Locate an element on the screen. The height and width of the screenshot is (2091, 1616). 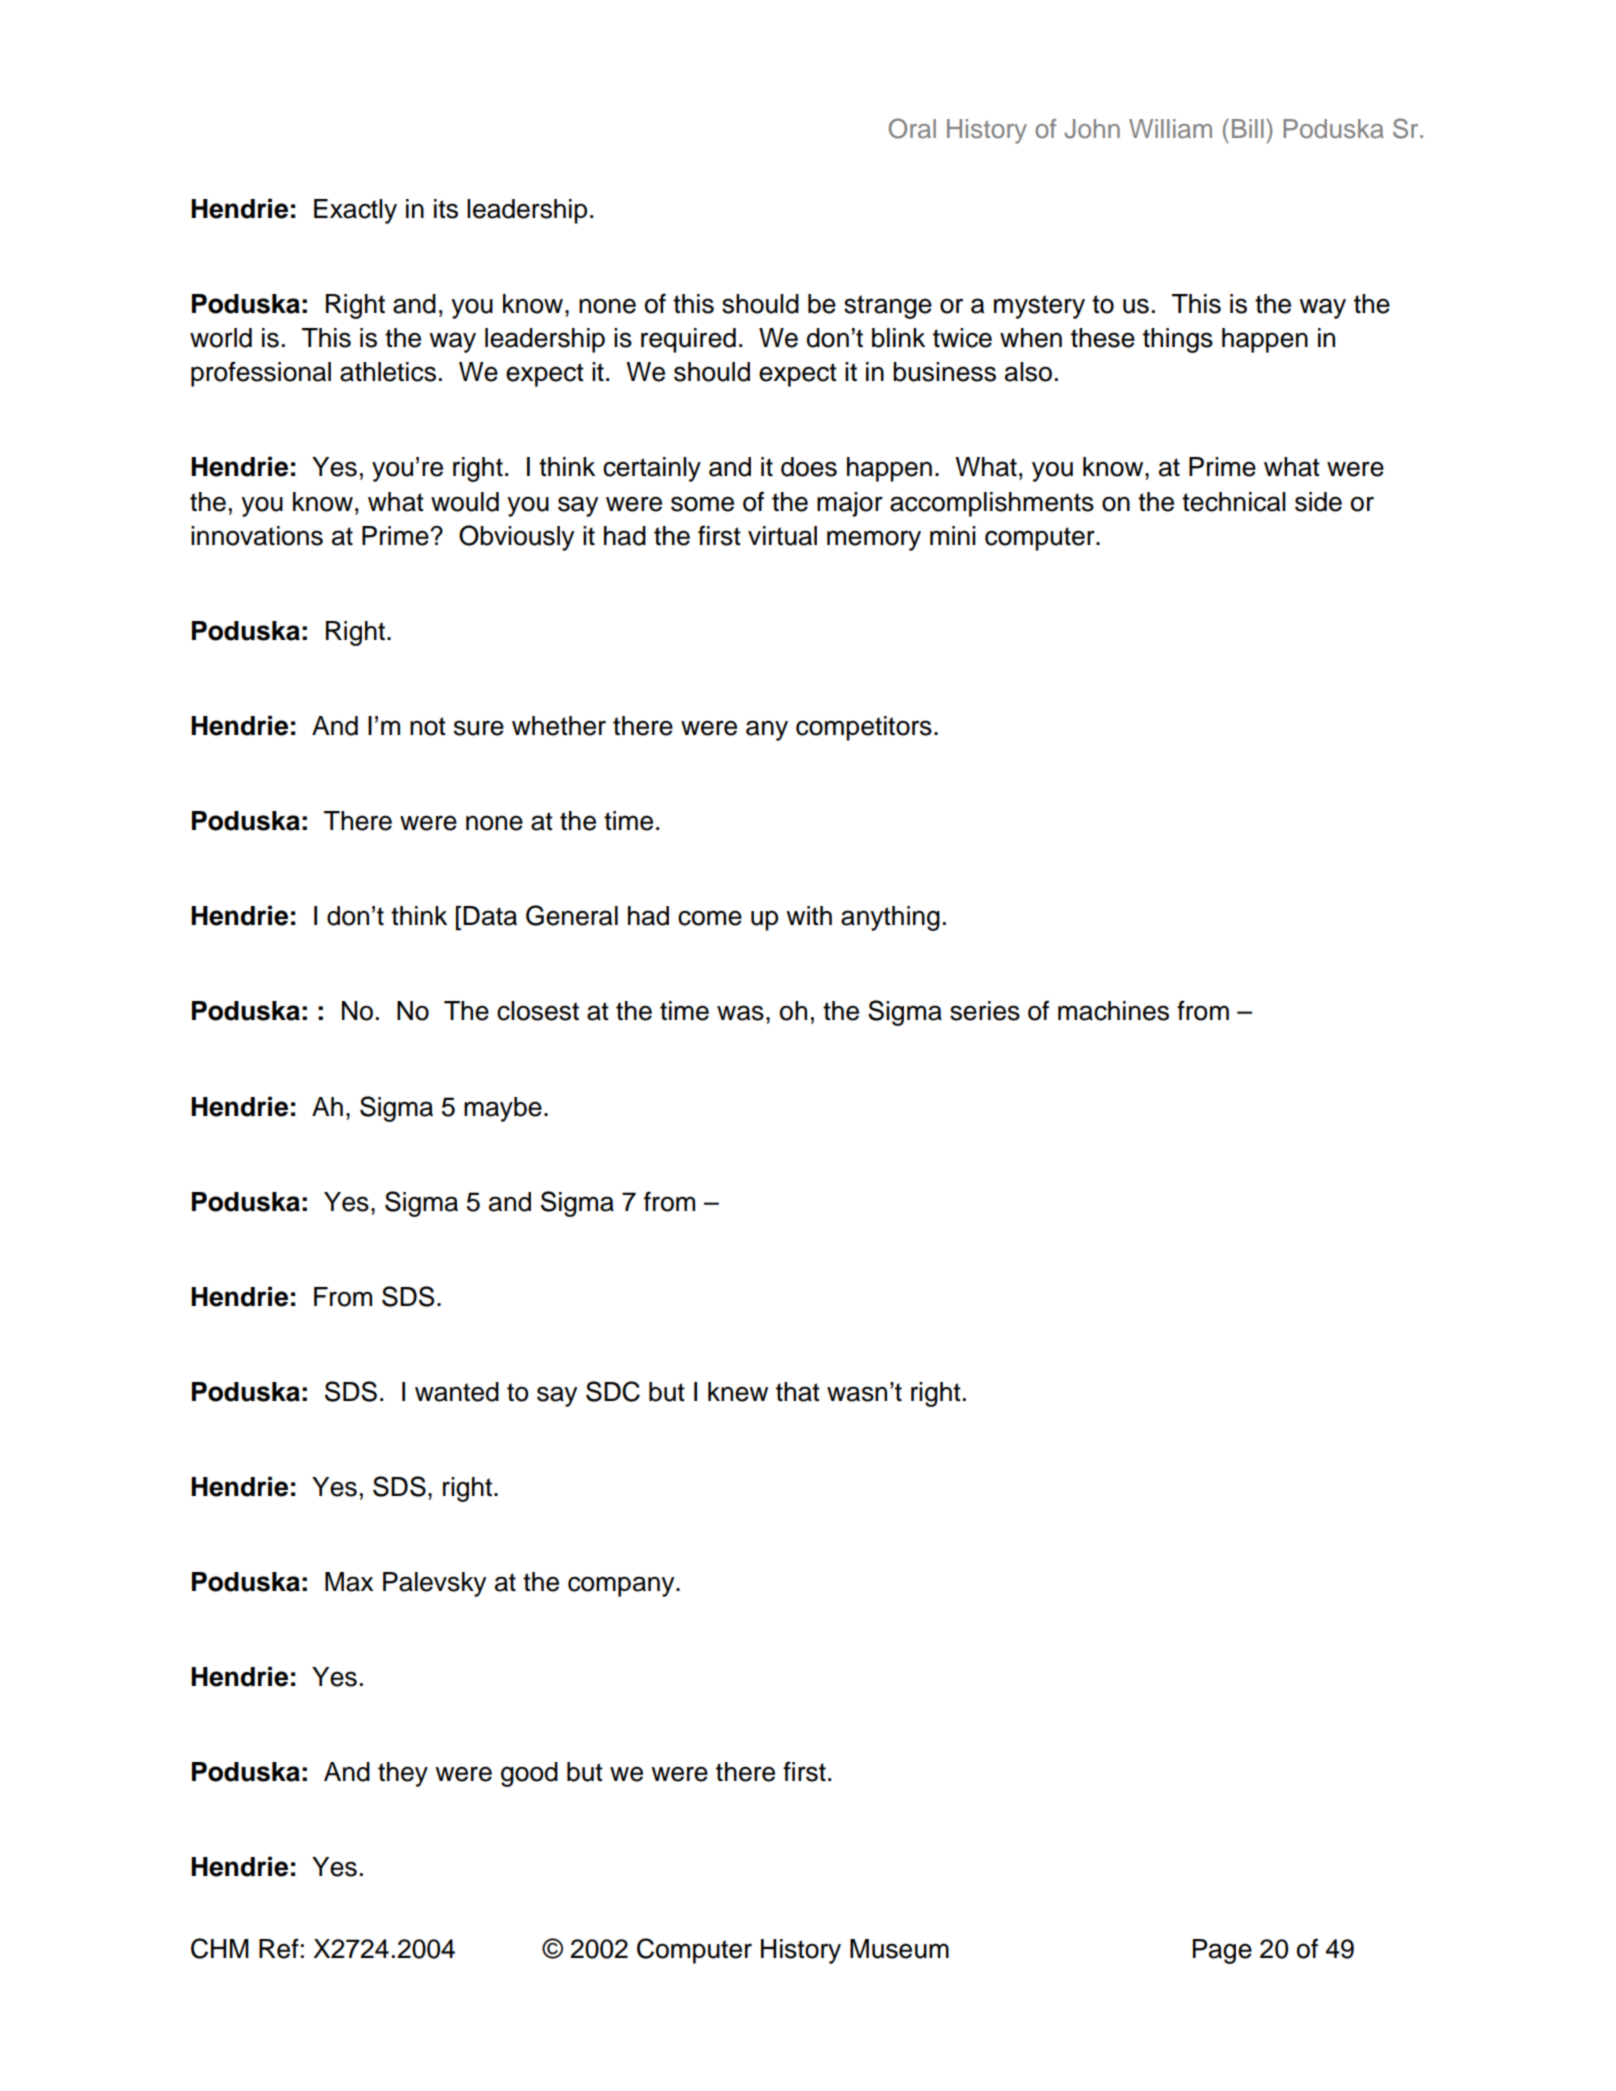
that is located at coordinates (798, 1392).
